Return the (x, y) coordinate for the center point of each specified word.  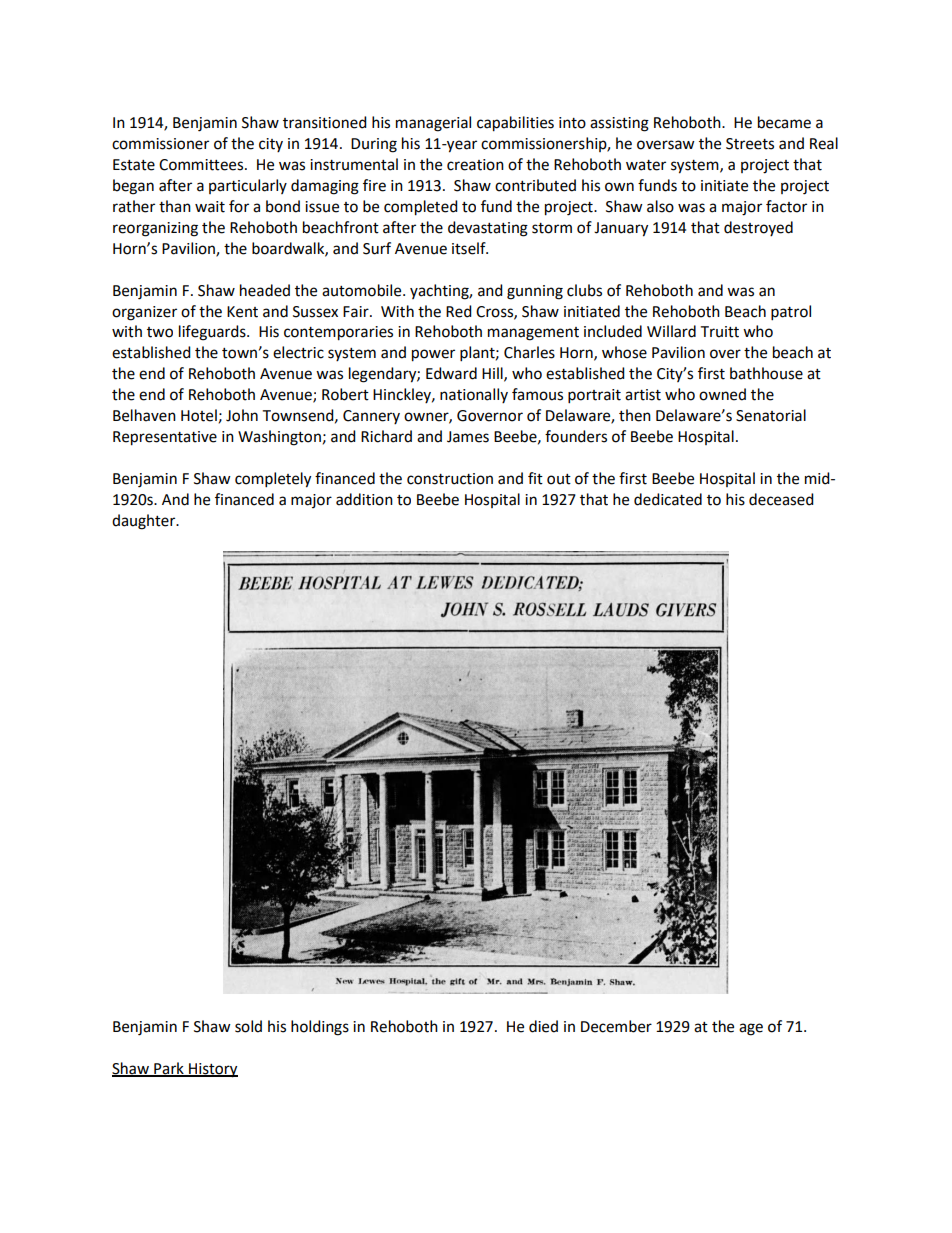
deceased (781, 499)
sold (248, 1026)
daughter (145, 522)
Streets (750, 144)
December (616, 1026)
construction (450, 479)
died (543, 1026)
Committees (202, 165)
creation (475, 165)
